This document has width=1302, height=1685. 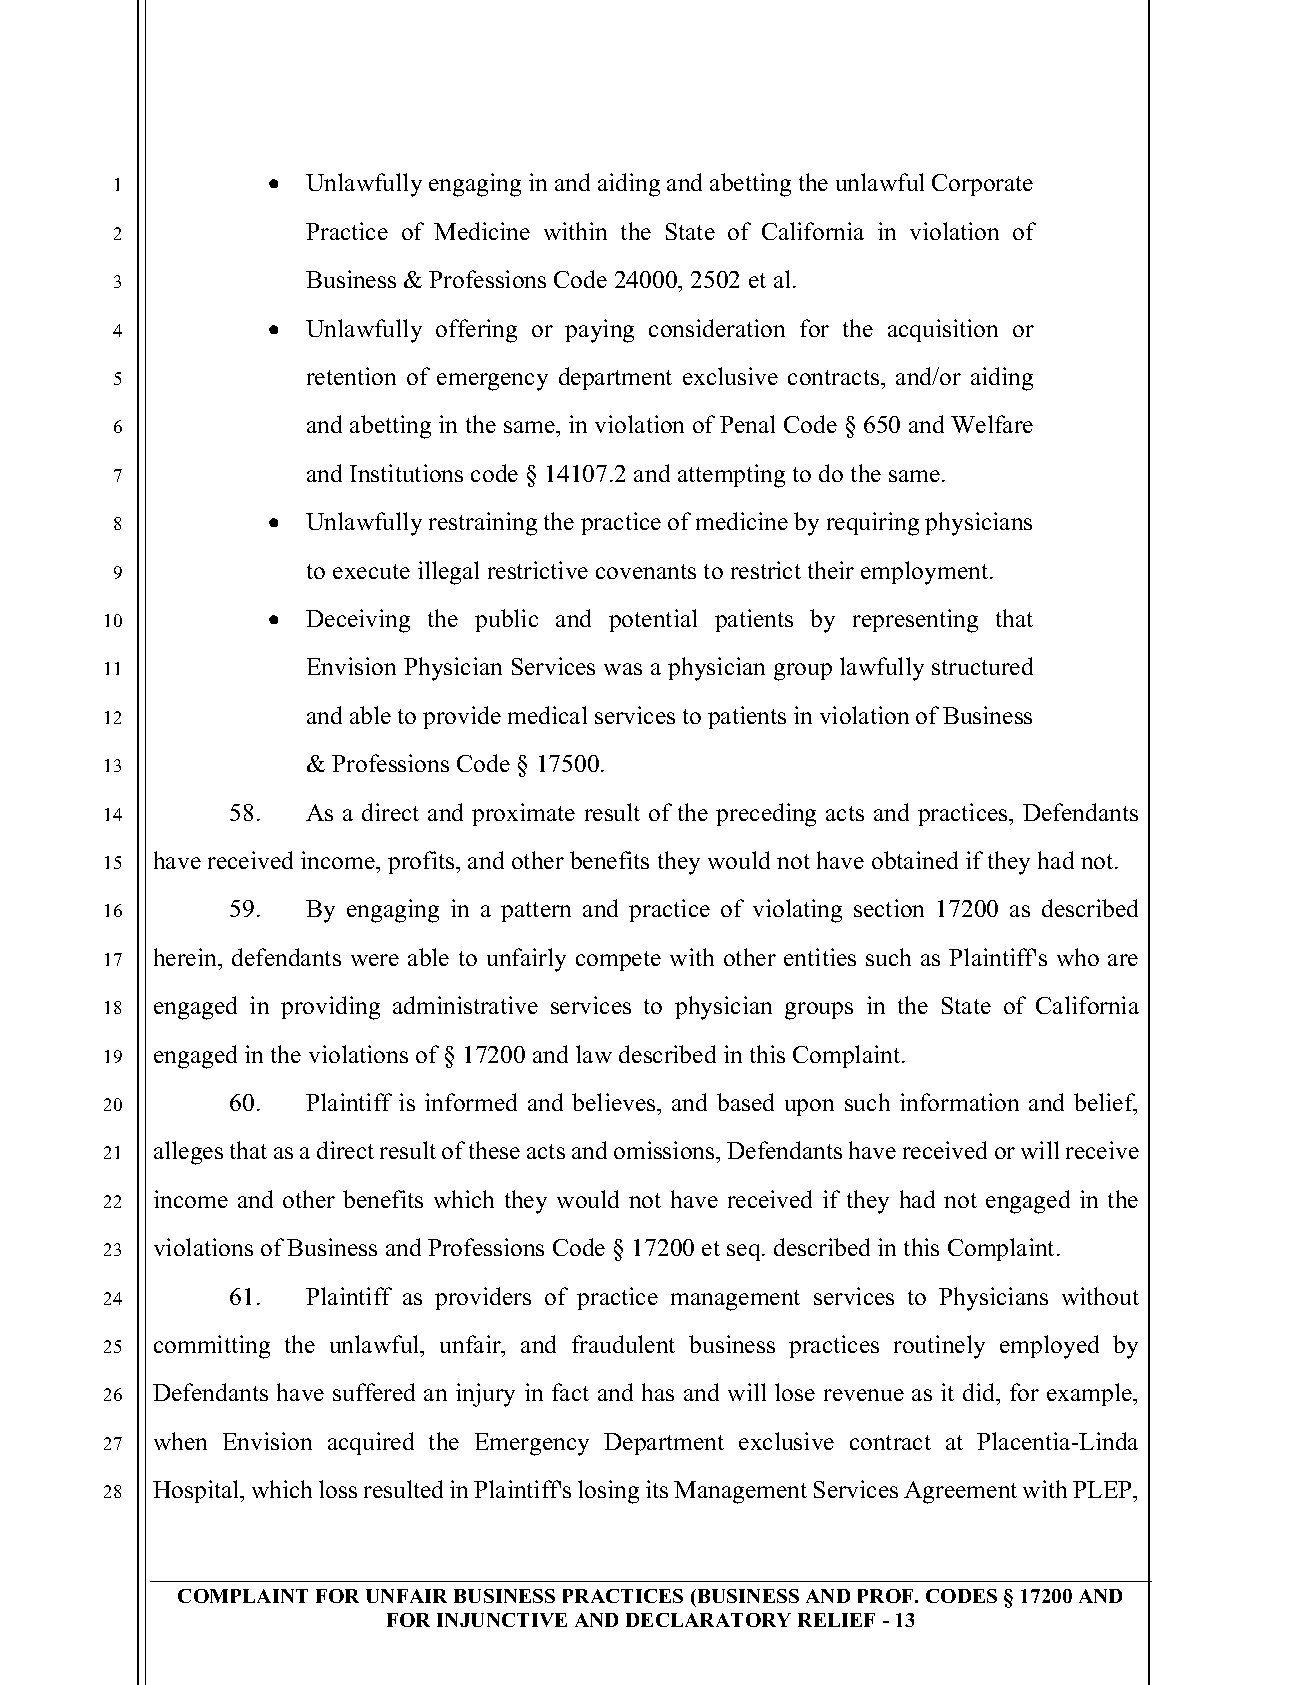 What do you see at coordinates (982, 666) in the document?
I see `structured` at bounding box center [982, 666].
